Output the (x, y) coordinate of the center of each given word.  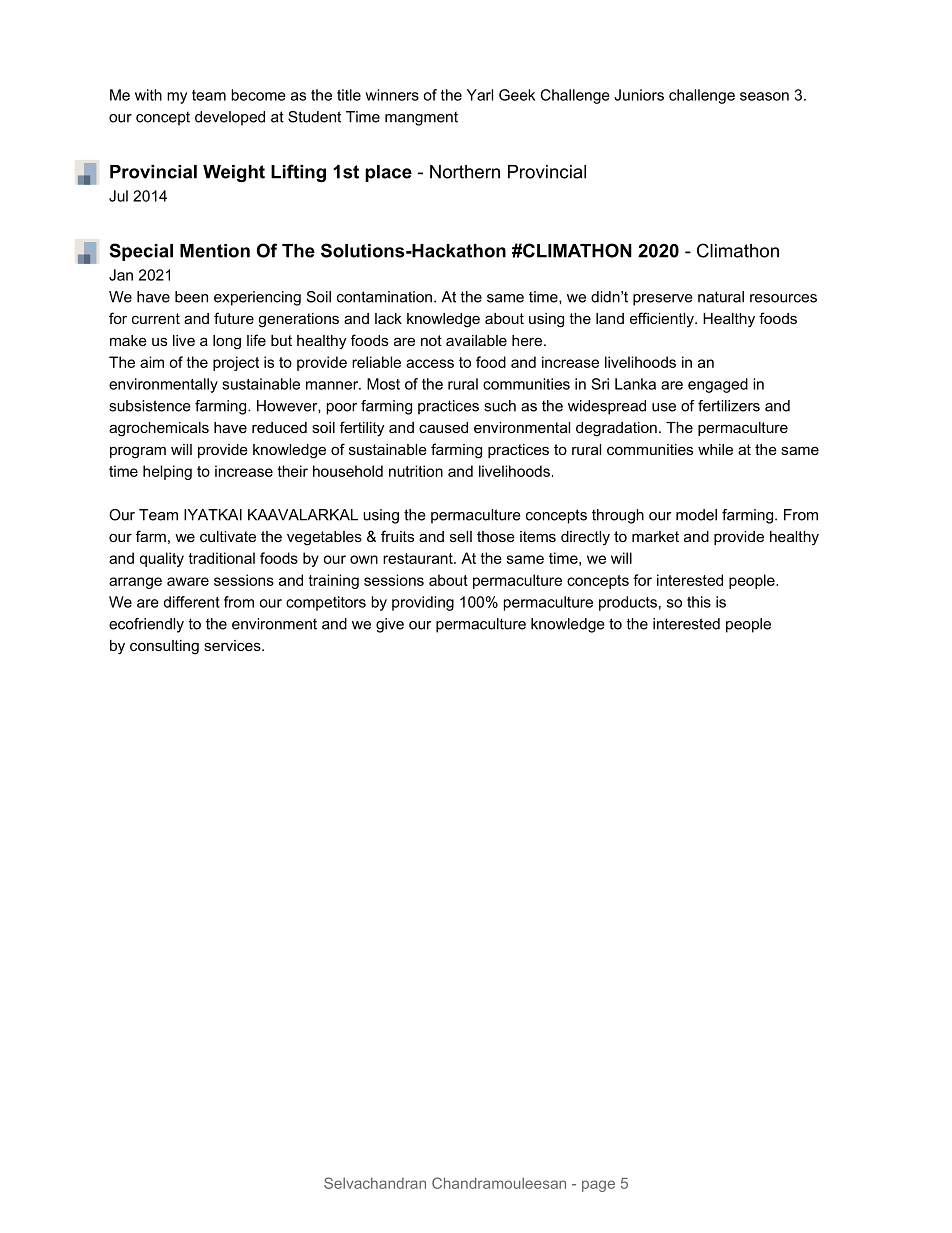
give (390, 625)
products (628, 603)
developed (230, 118)
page (598, 1186)
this (699, 602)
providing (423, 603)
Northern (465, 172)
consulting (164, 647)
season (764, 96)
